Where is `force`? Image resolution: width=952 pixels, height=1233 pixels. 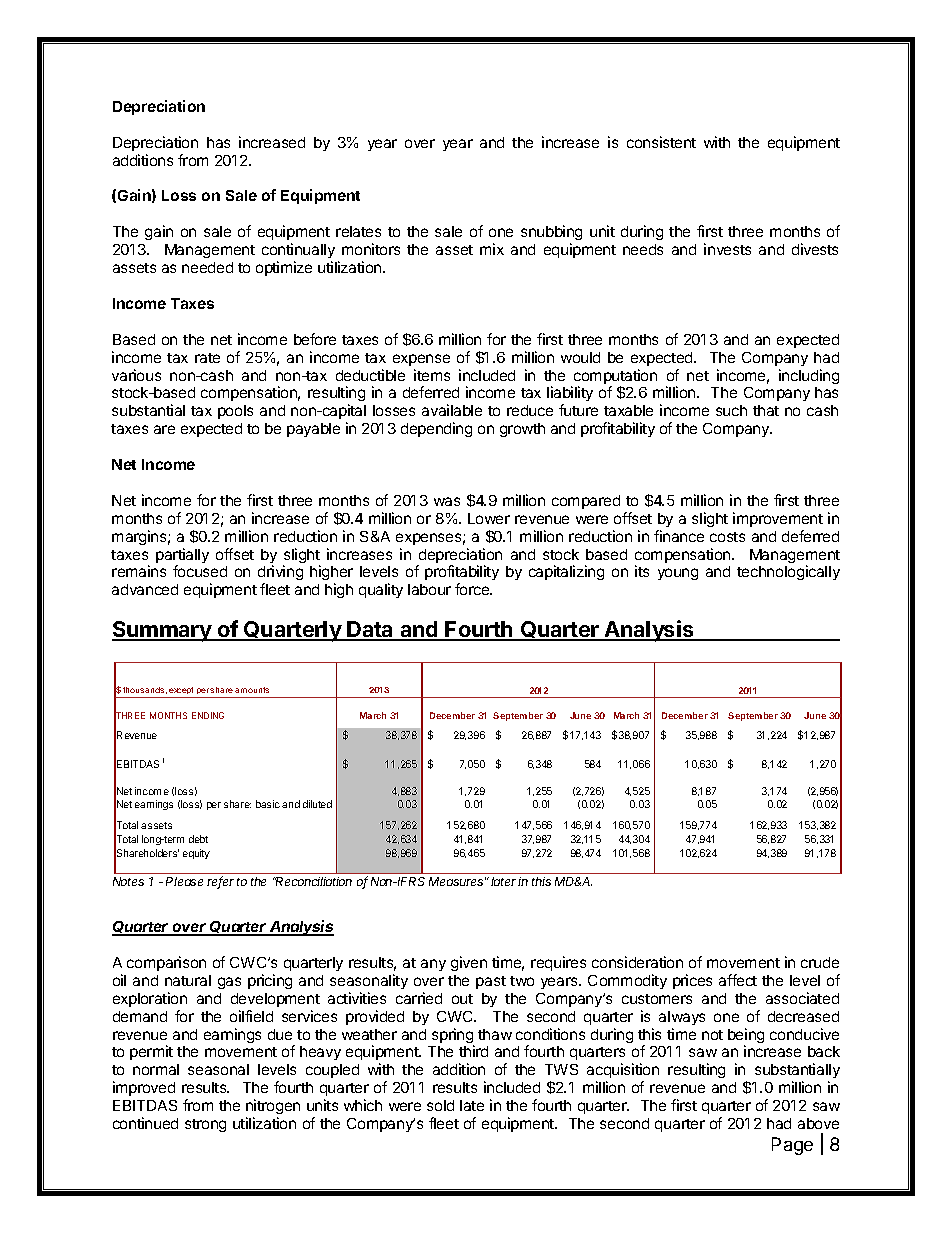 force is located at coordinates (473, 589).
